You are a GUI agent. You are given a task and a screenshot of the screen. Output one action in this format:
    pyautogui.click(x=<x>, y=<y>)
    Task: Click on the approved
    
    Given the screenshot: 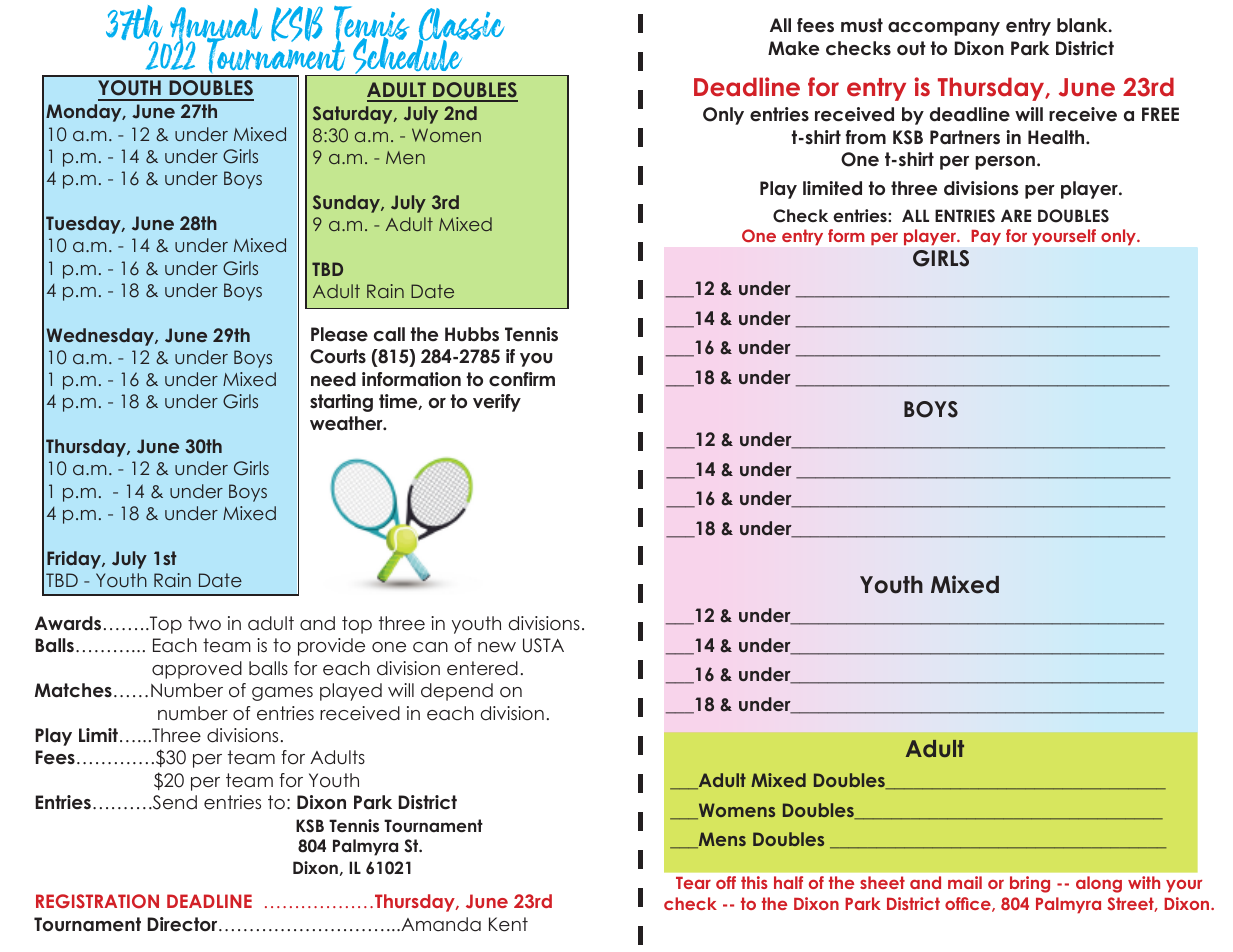 What is the action you would take?
    pyautogui.click(x=197, y=670)
